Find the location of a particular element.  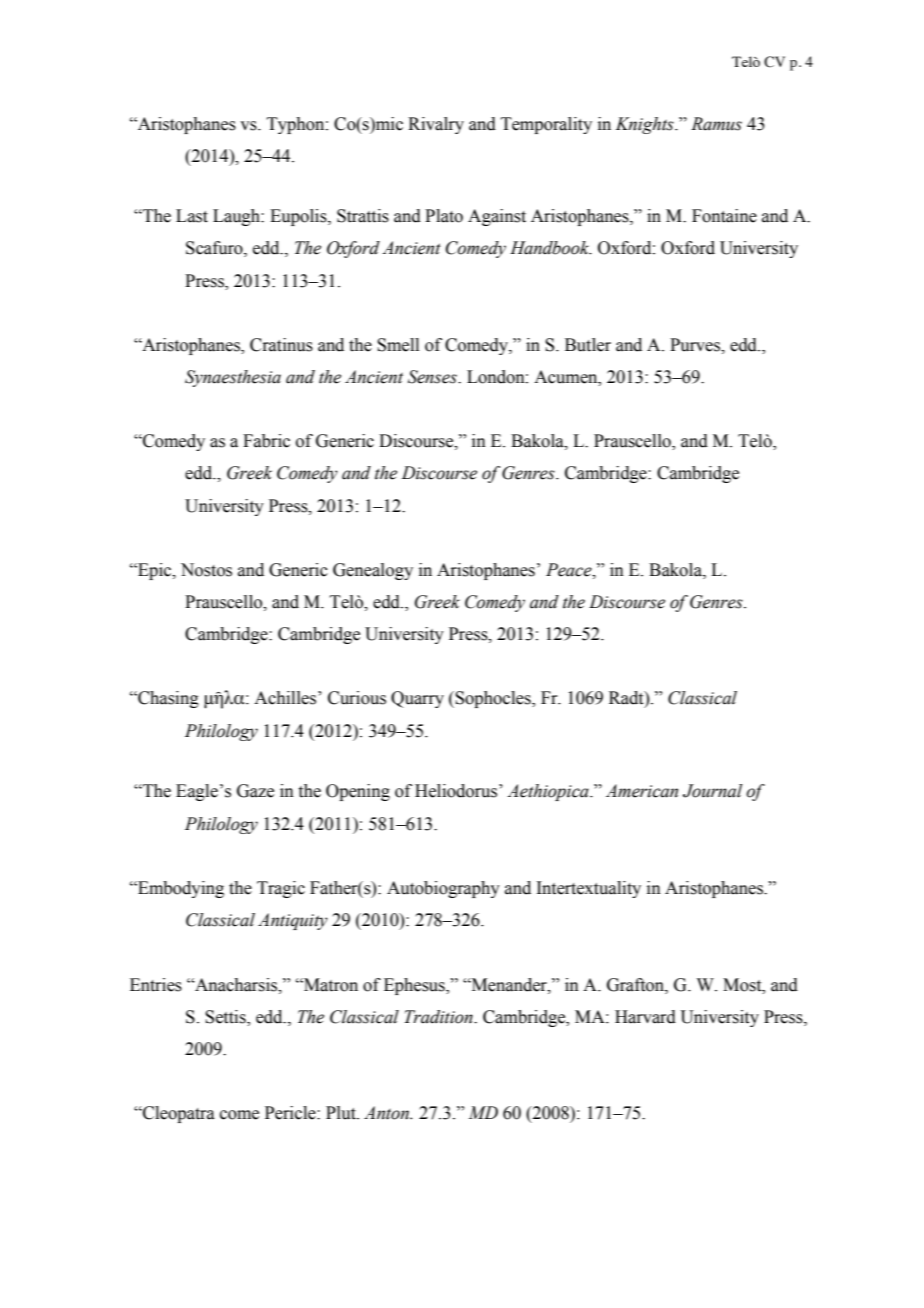

Purves is located at coordinates (696, 345).
